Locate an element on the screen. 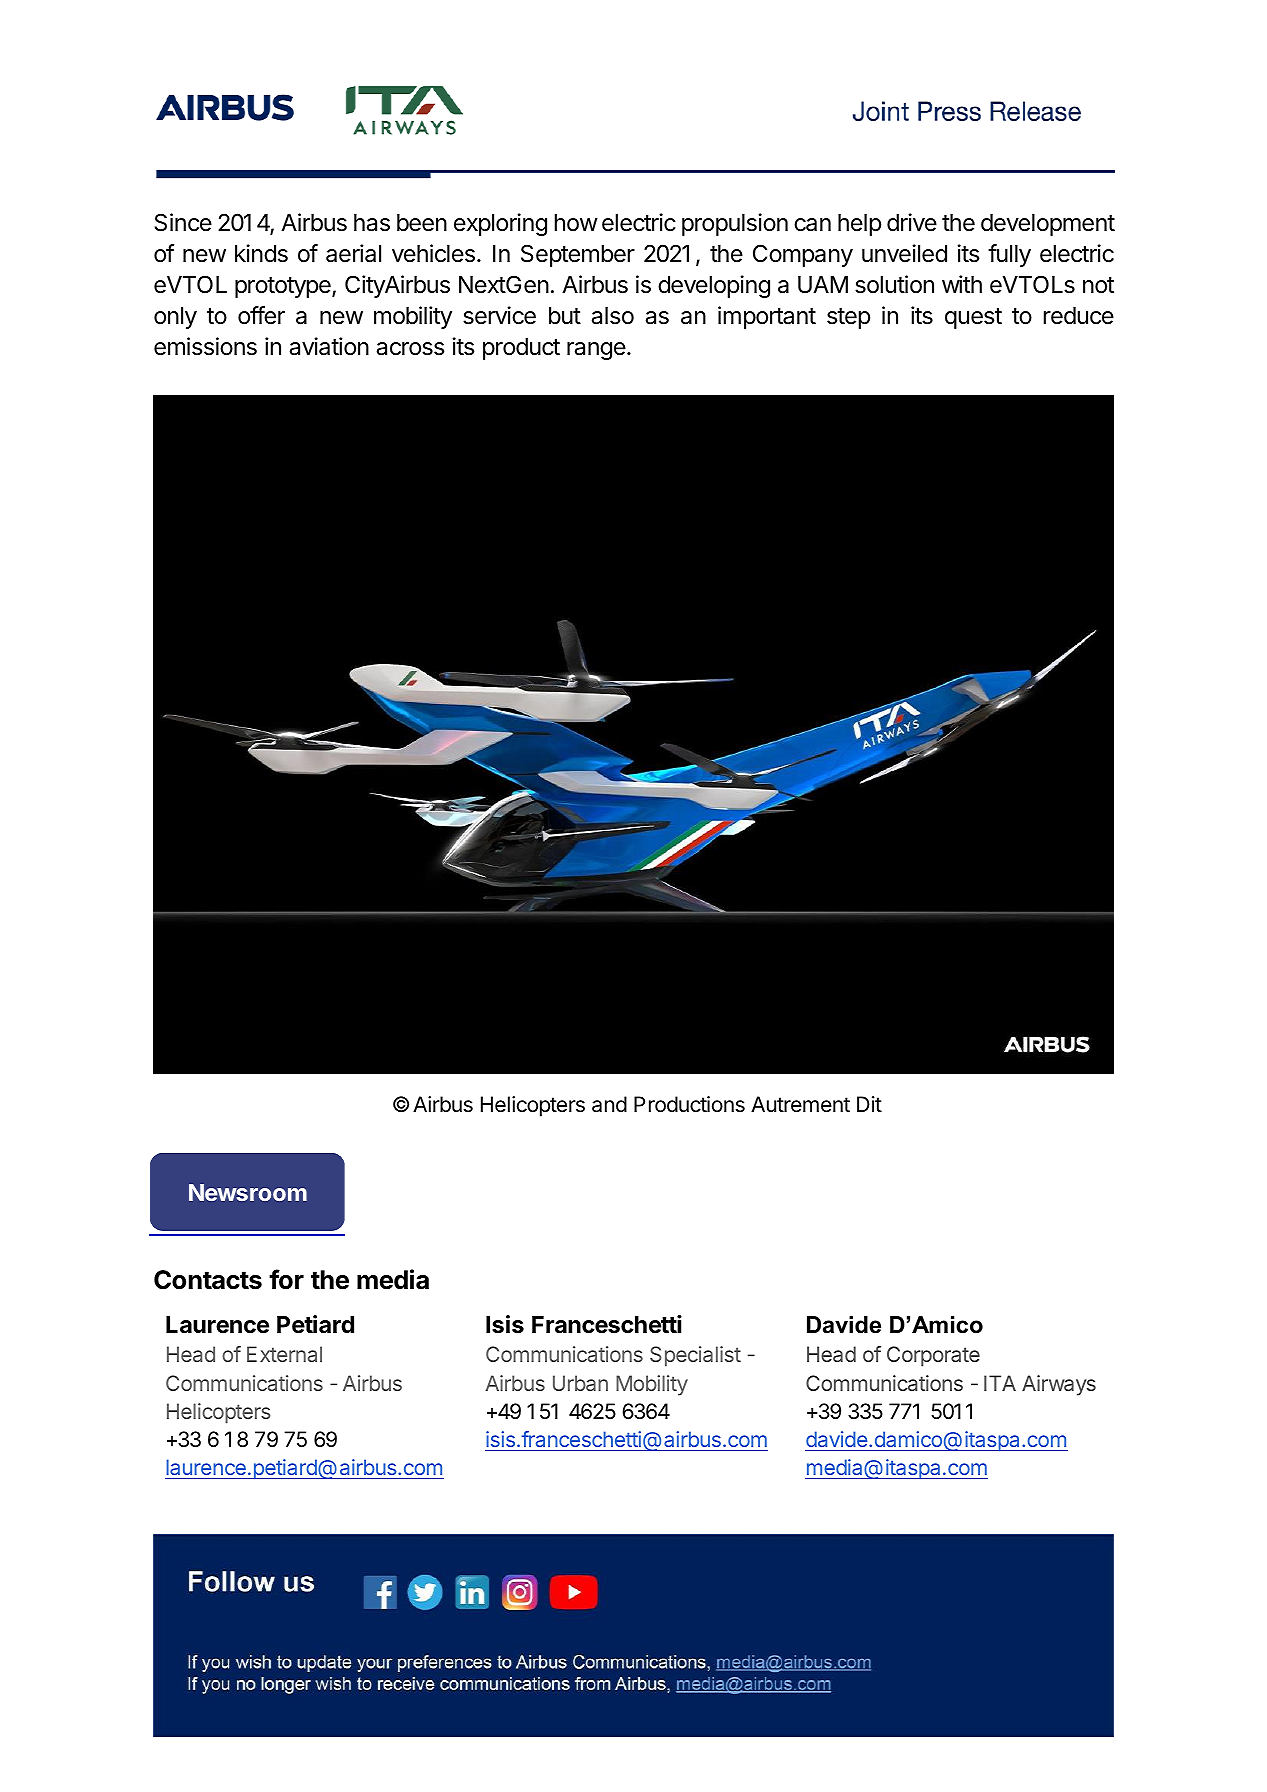 The width and height of the screenshot is (1267, 1792). quest is located at coordinates (973, 318).
